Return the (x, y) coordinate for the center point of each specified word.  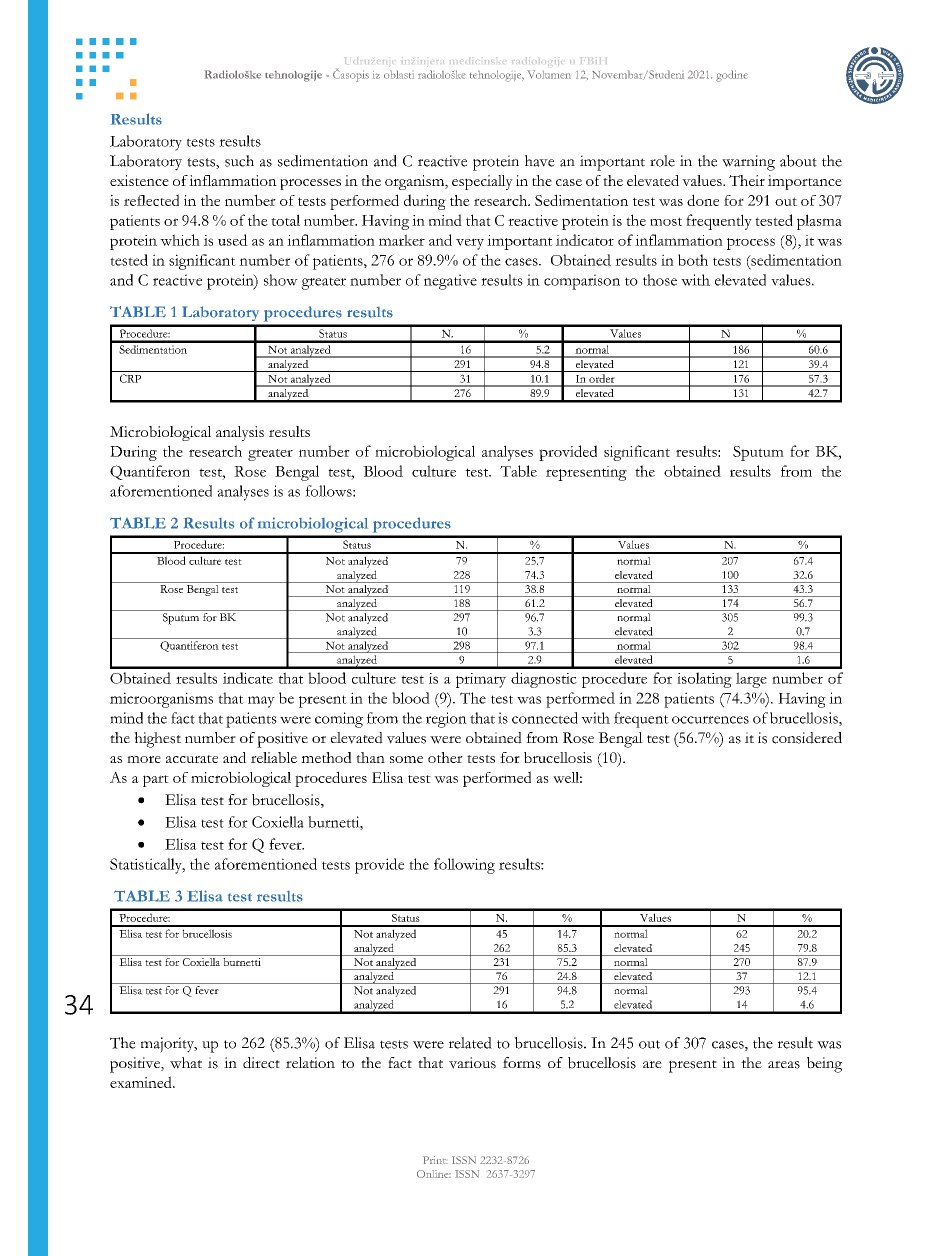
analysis (240, 433)
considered (807, 738)
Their (747, 180)
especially (482, 182)
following (464, 866)
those (660, 280)
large (751, 680)
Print (435, 1160)
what (186, 1063)
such (239, 161)
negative (450, 282)
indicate (248, 678)
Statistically (147, 866)
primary (481, 680)
